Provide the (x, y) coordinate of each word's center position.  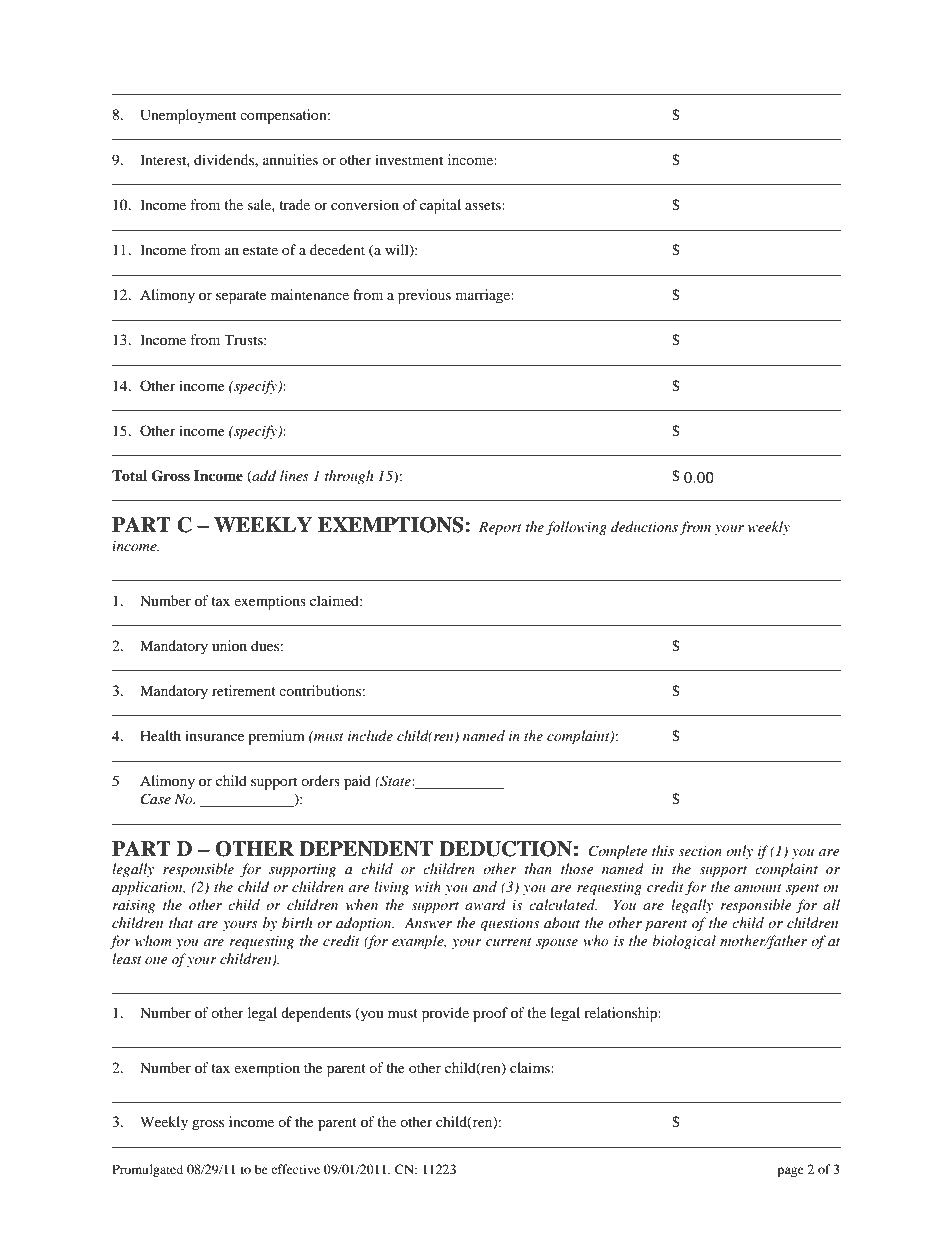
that (181, 922)
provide (445, 1014)
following (576, 528)
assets (484, 205)
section (700, 851)
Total (129, 475)
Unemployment (188, 116)
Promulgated (147, 1170)
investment (409, 159)
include (370, 735)
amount (758, 888)
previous (424, 296)
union (229, 645)
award (485, 904)
